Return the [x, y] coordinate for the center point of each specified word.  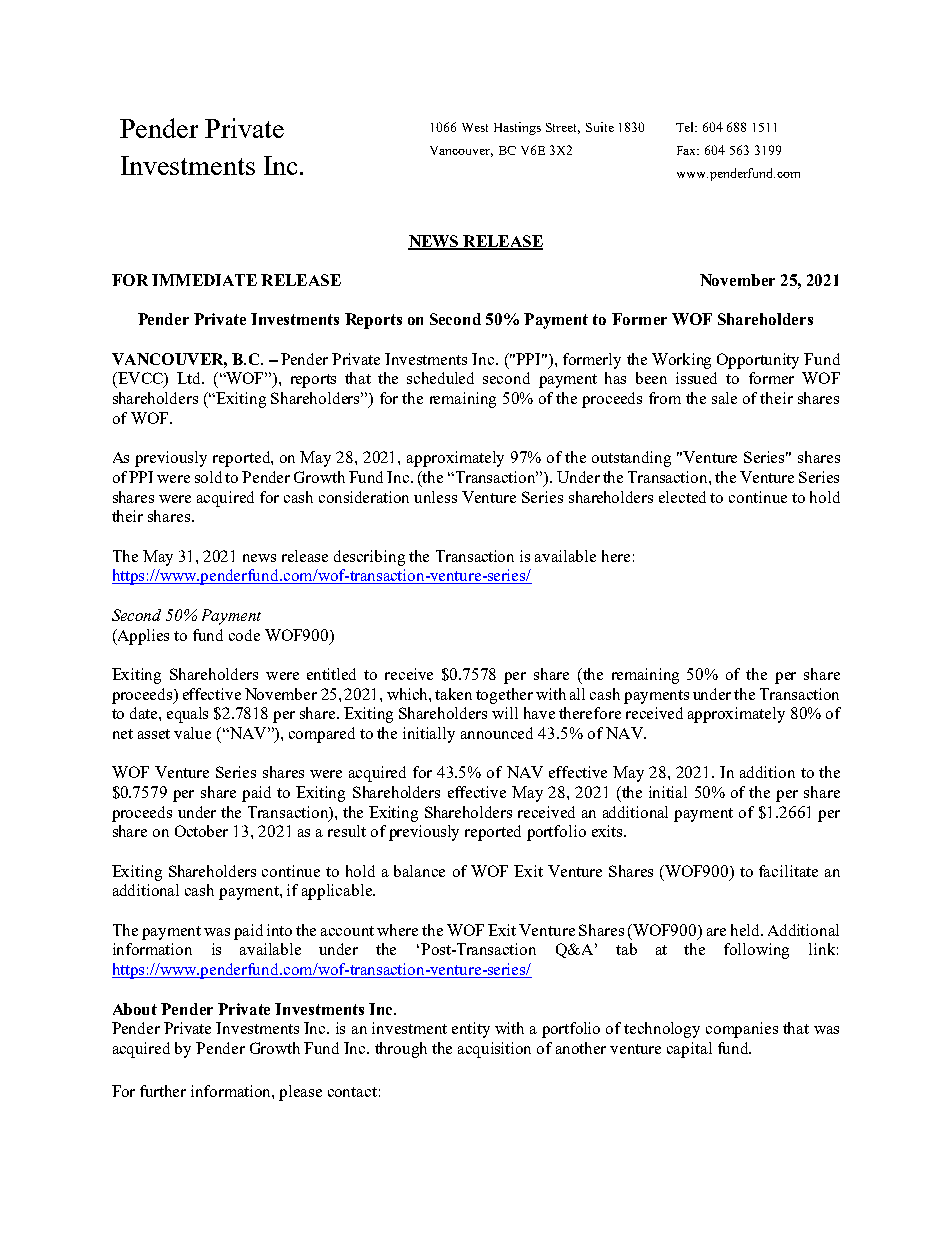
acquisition [494, 1050]
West [475, 127]
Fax [688, 150]
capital [689, 1050]
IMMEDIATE [204, 280]
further [163, 1091]
